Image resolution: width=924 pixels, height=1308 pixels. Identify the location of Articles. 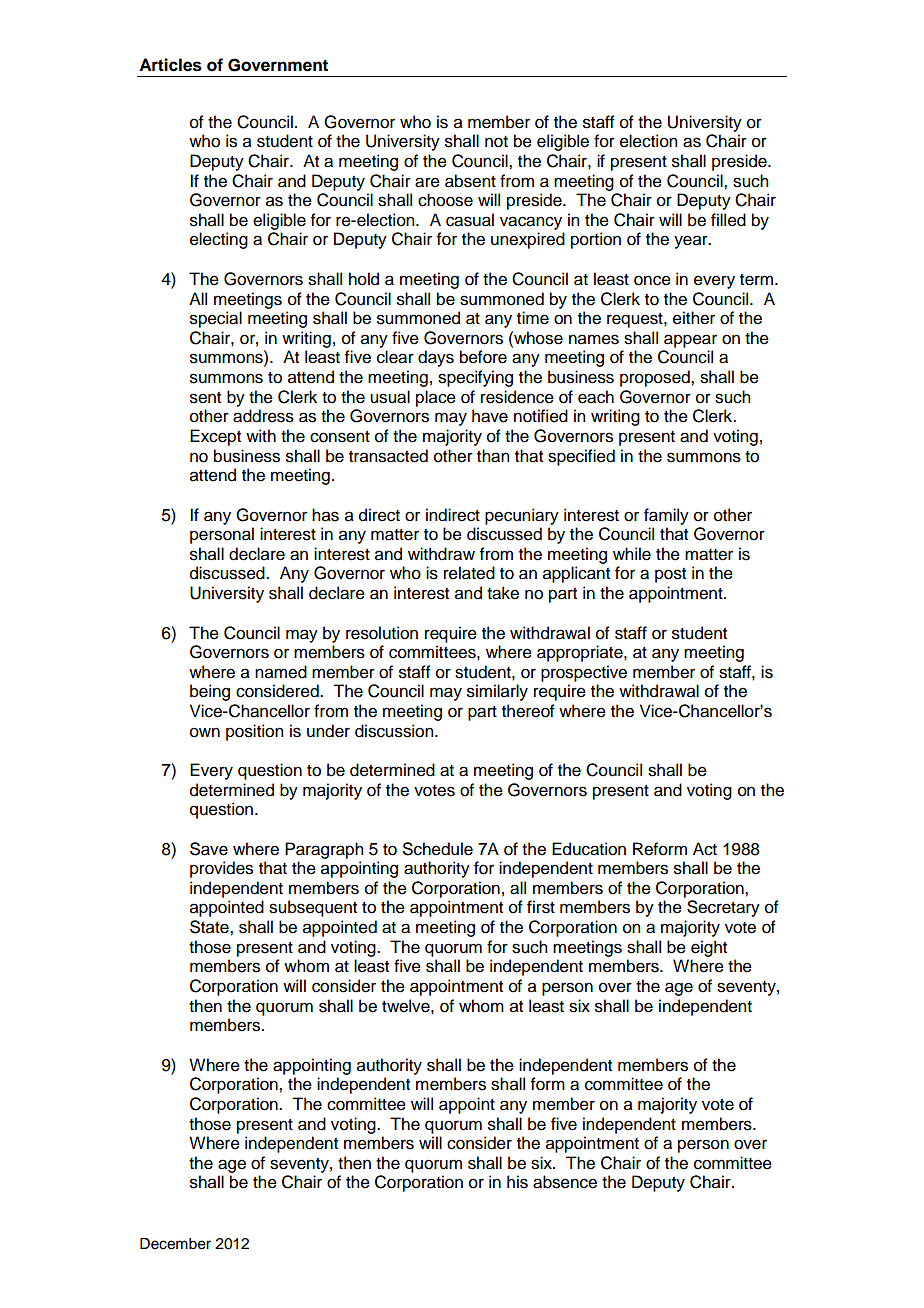
(170, 65).
